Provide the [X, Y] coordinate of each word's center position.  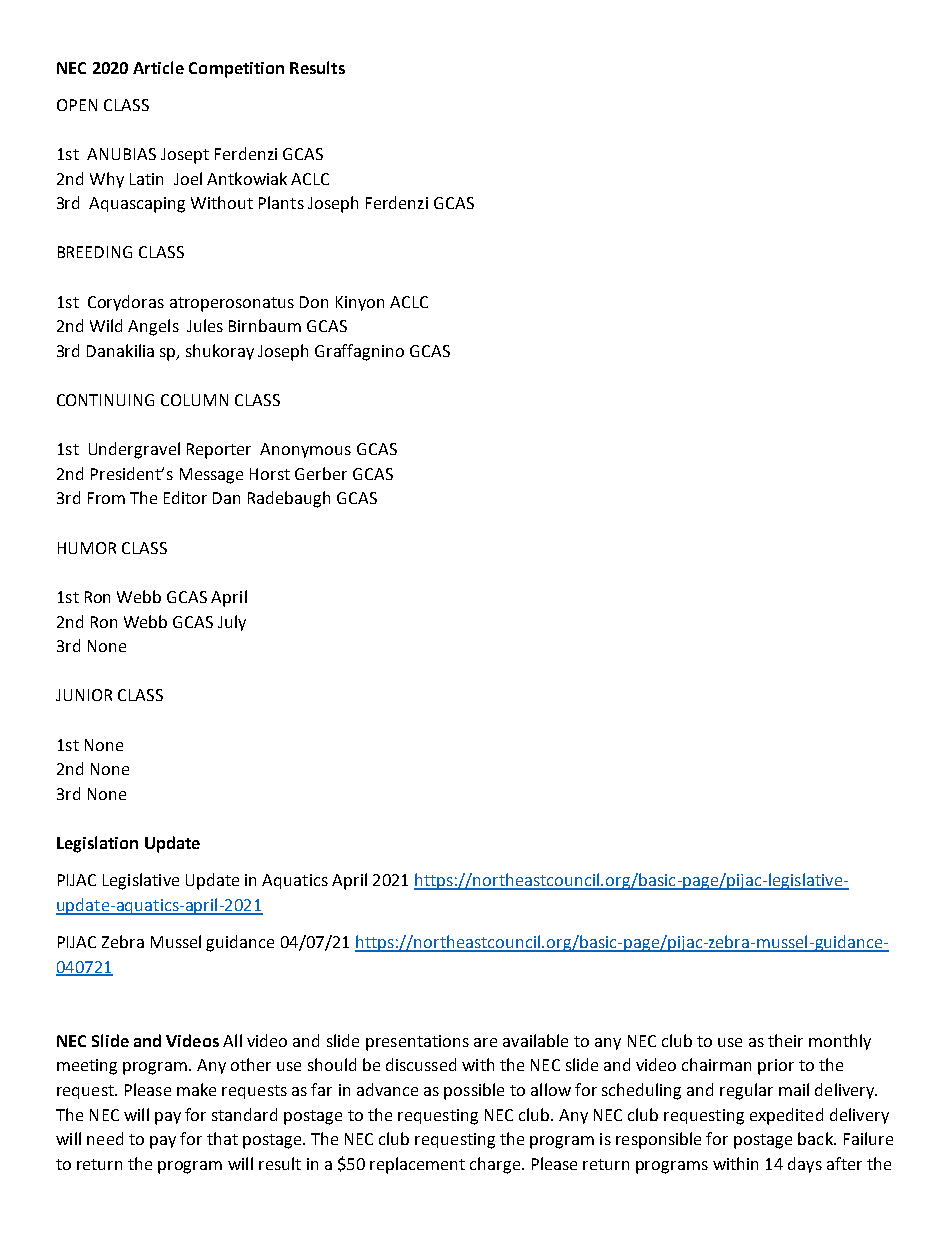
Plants [281, 202]
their [785, 1040]
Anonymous [305, 450]
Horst [270, 474]
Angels [153, 327]
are [485, 1042]
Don [314, 302]
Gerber [321, 473]
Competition [236, 70]
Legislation [97, 844]
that [222, 1138]
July [232, 623]
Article [158, 67]
